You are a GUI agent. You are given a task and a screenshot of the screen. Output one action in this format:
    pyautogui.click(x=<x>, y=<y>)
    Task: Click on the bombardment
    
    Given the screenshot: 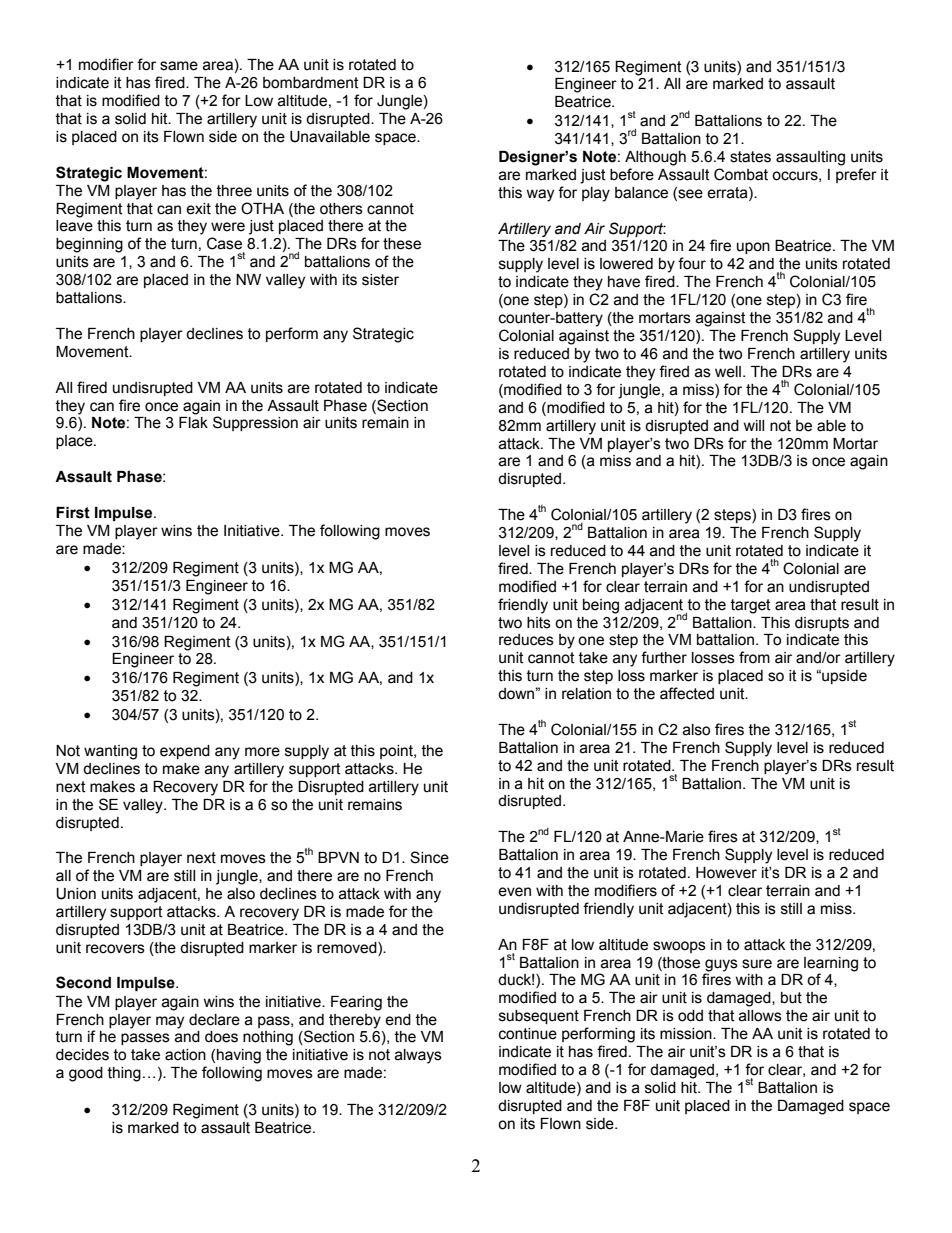 What is the action you would take?
    pyautogui.click(x=311, y=83)
